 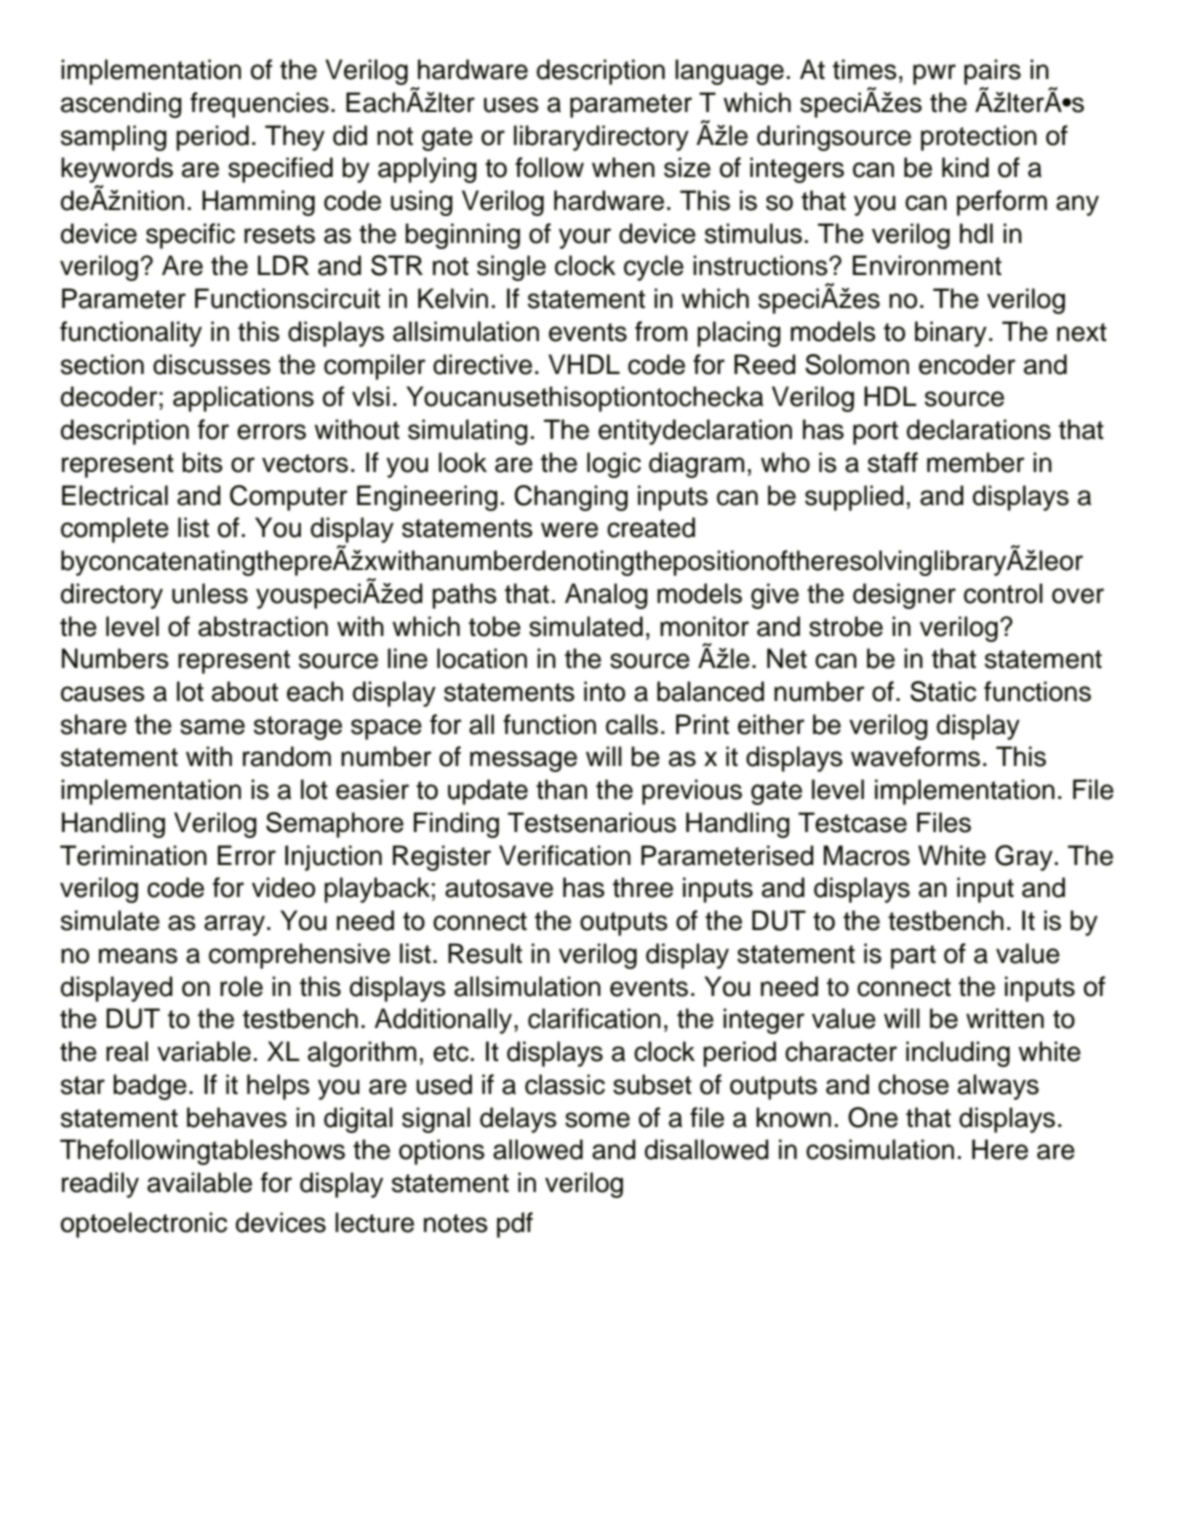 What do you see at coordinates (934, 74) in the image?
I see `pwr` at bounding box center [934, 74].
